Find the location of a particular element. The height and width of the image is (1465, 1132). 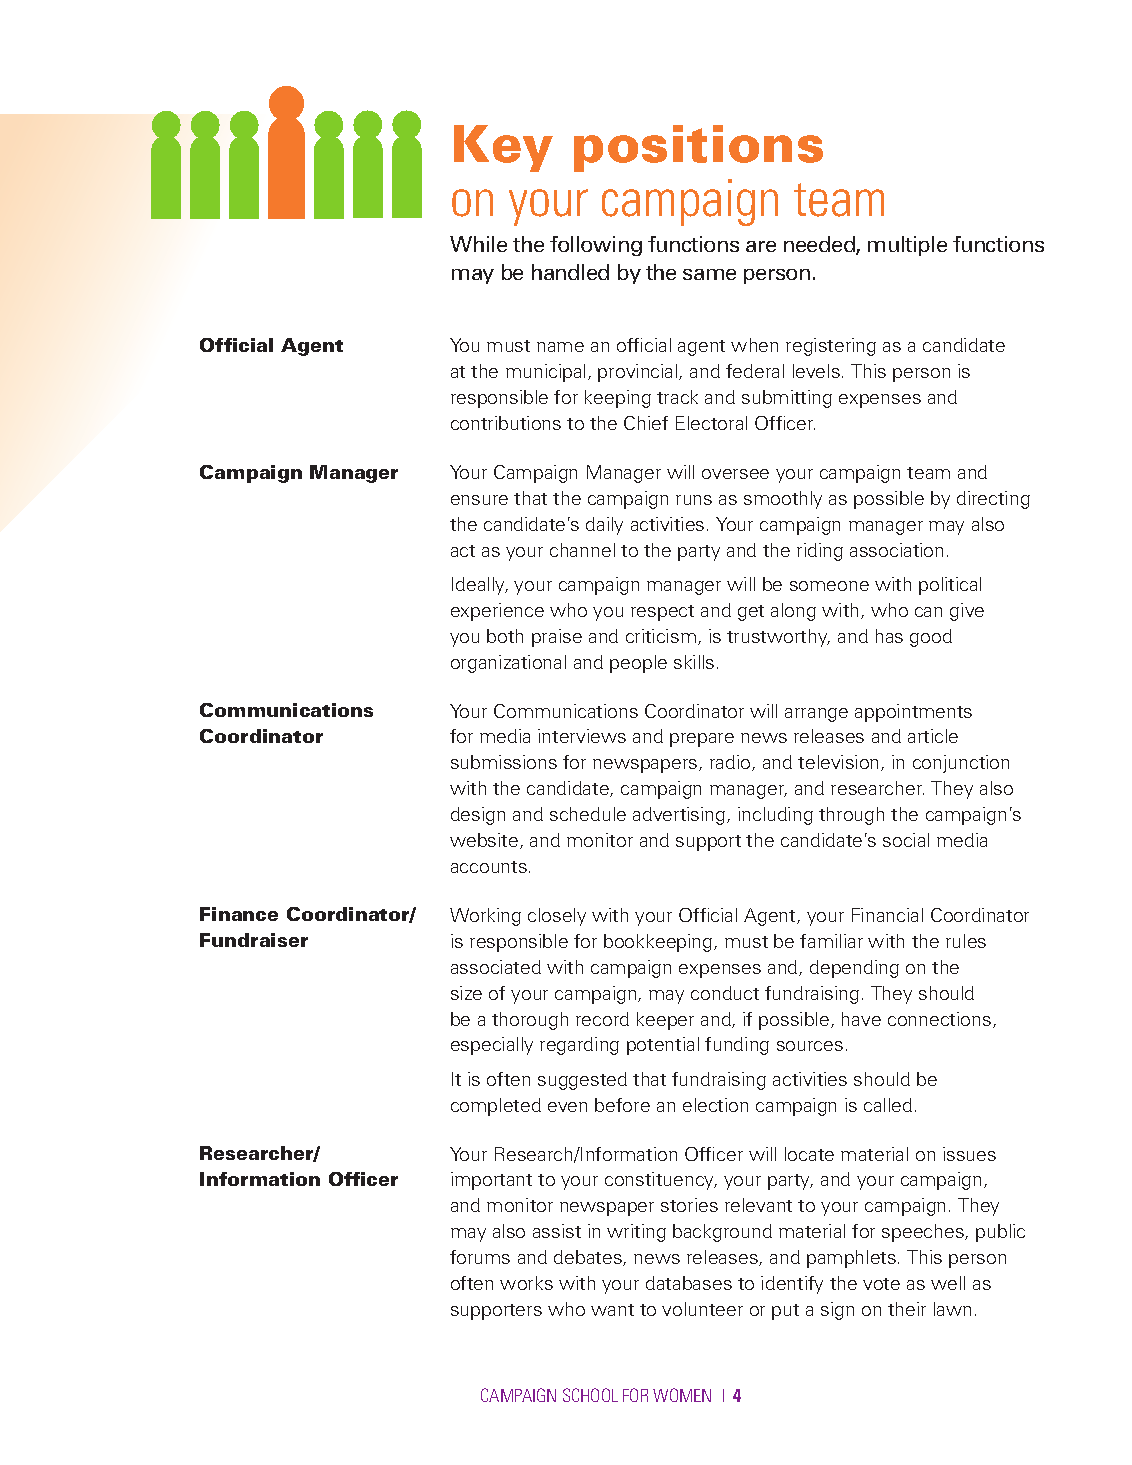

multiple is located at coordinates (907, 246).
